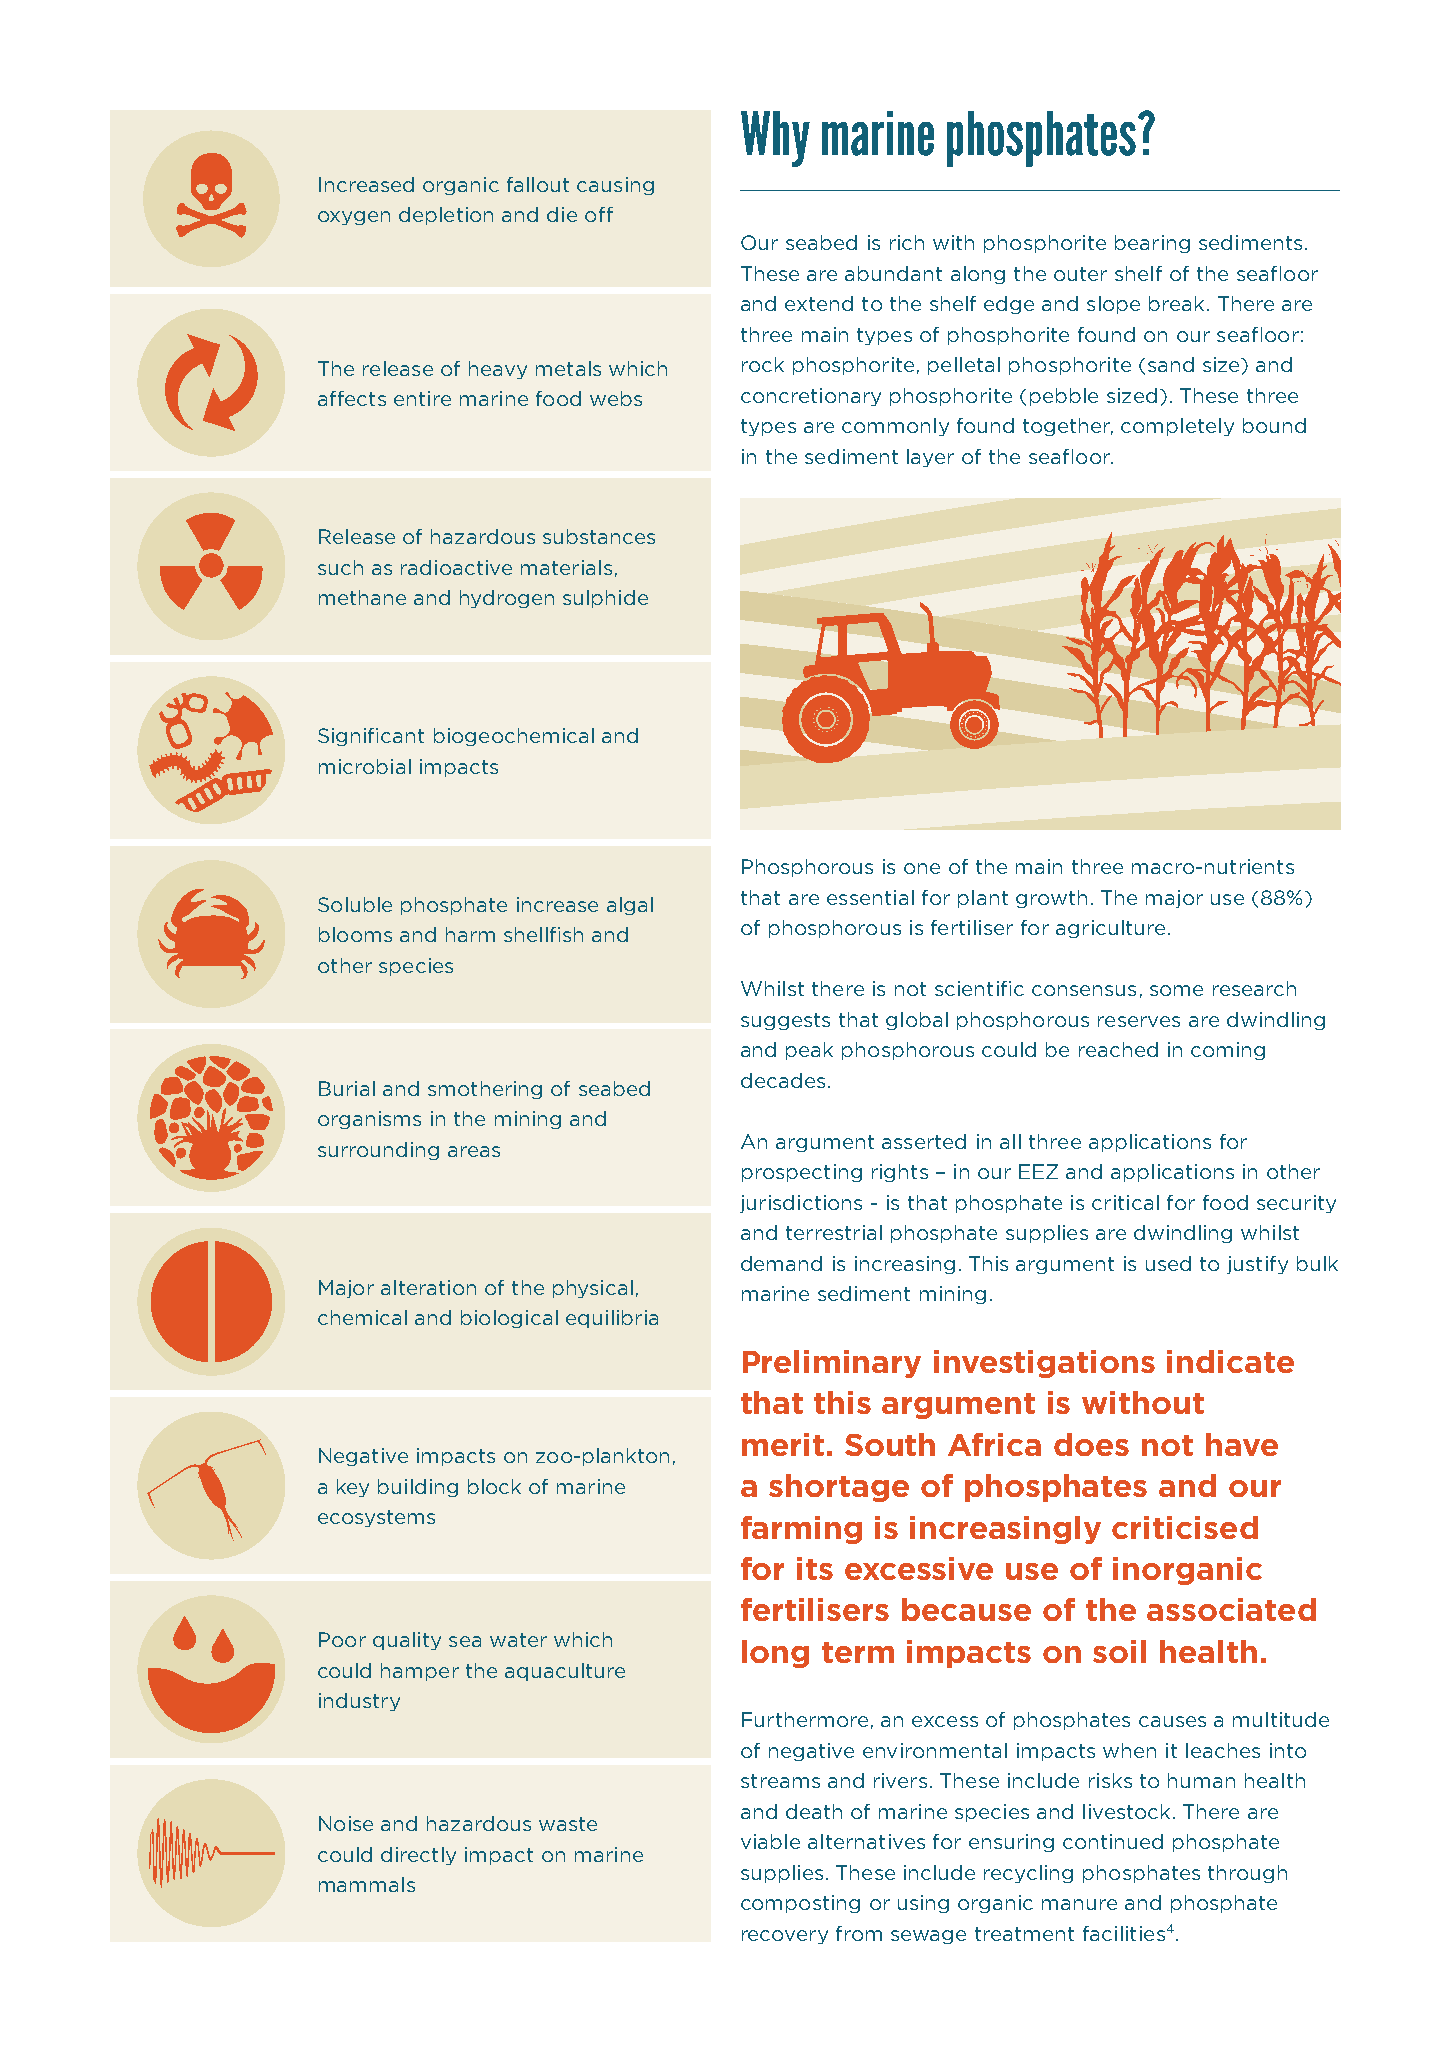  I want to click on bearing, so click(1152, 244).
